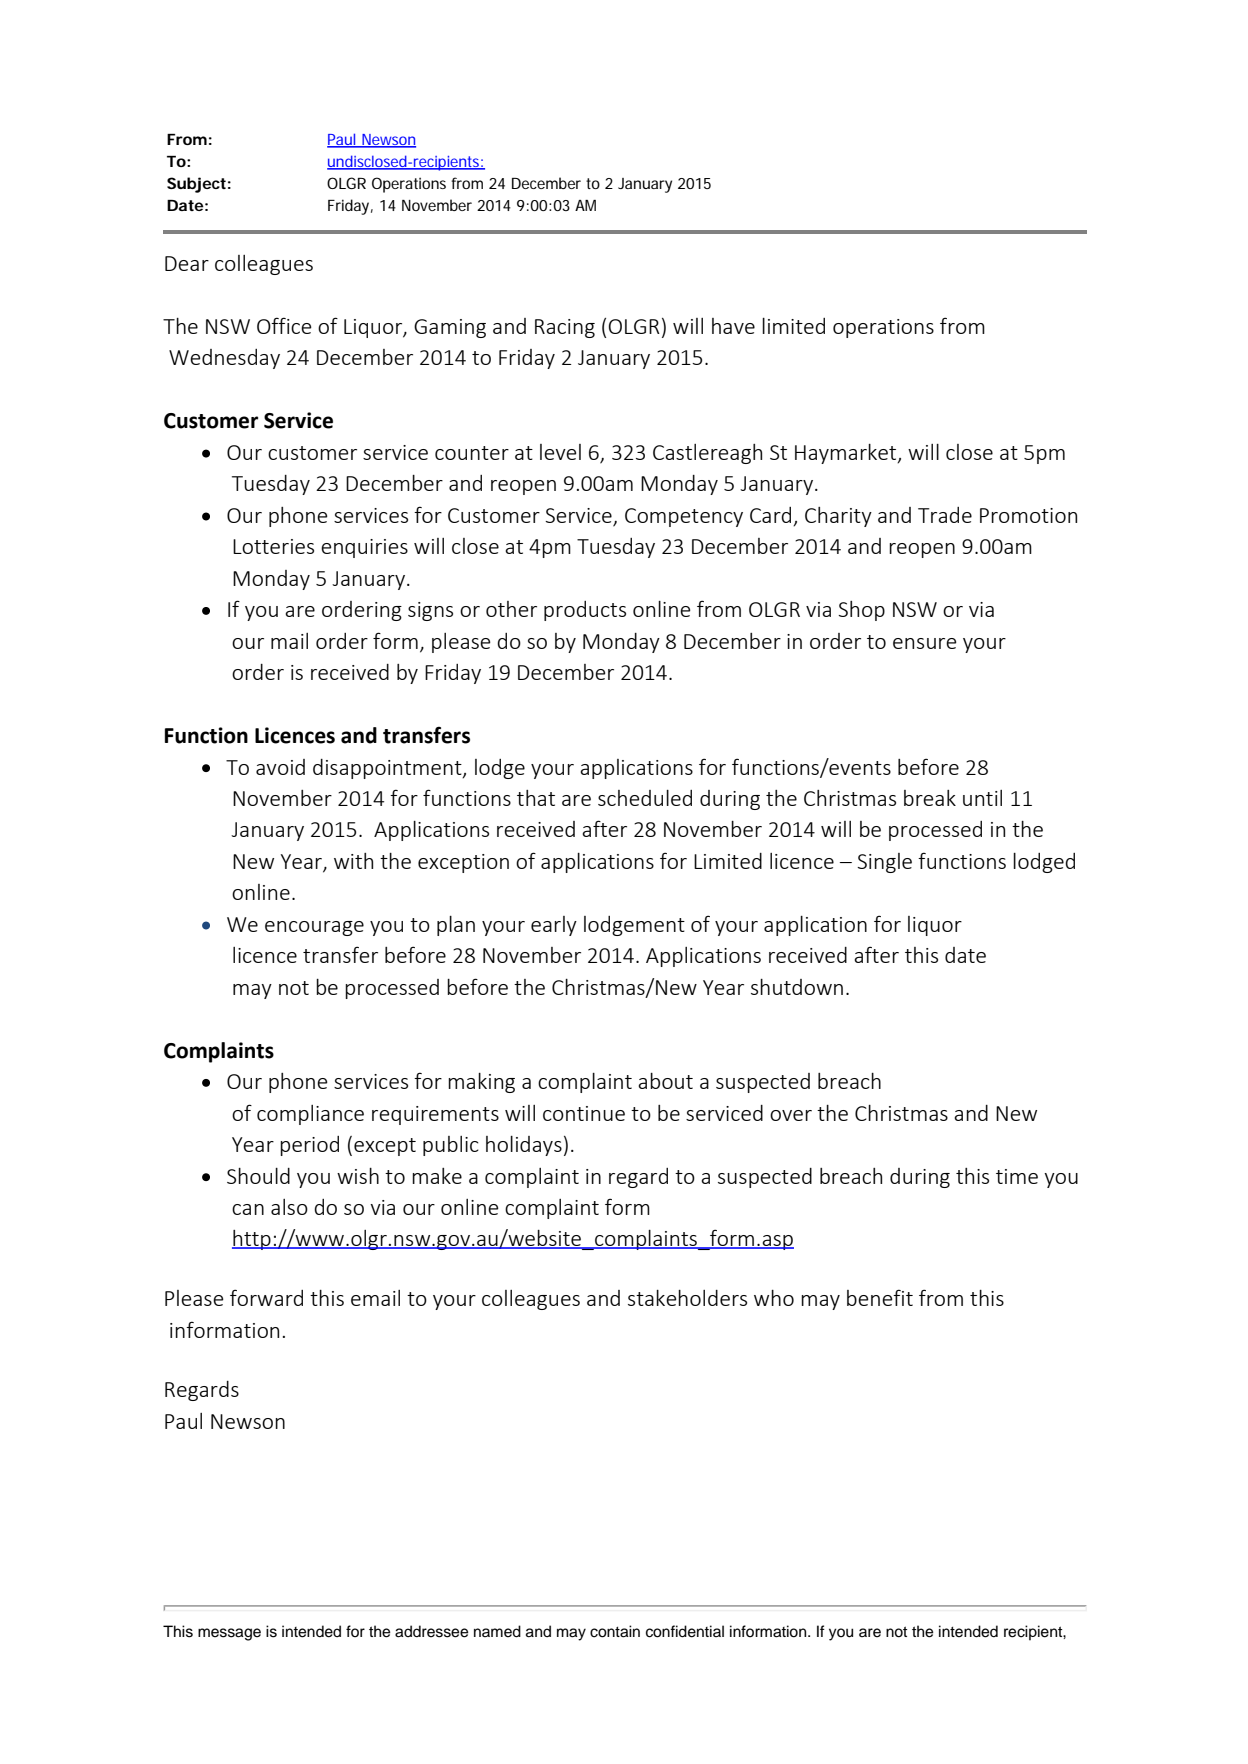 Image resolution: width=1248 pixels, height=1764 pixels. I want to click on Racing, so click(565, 328).
